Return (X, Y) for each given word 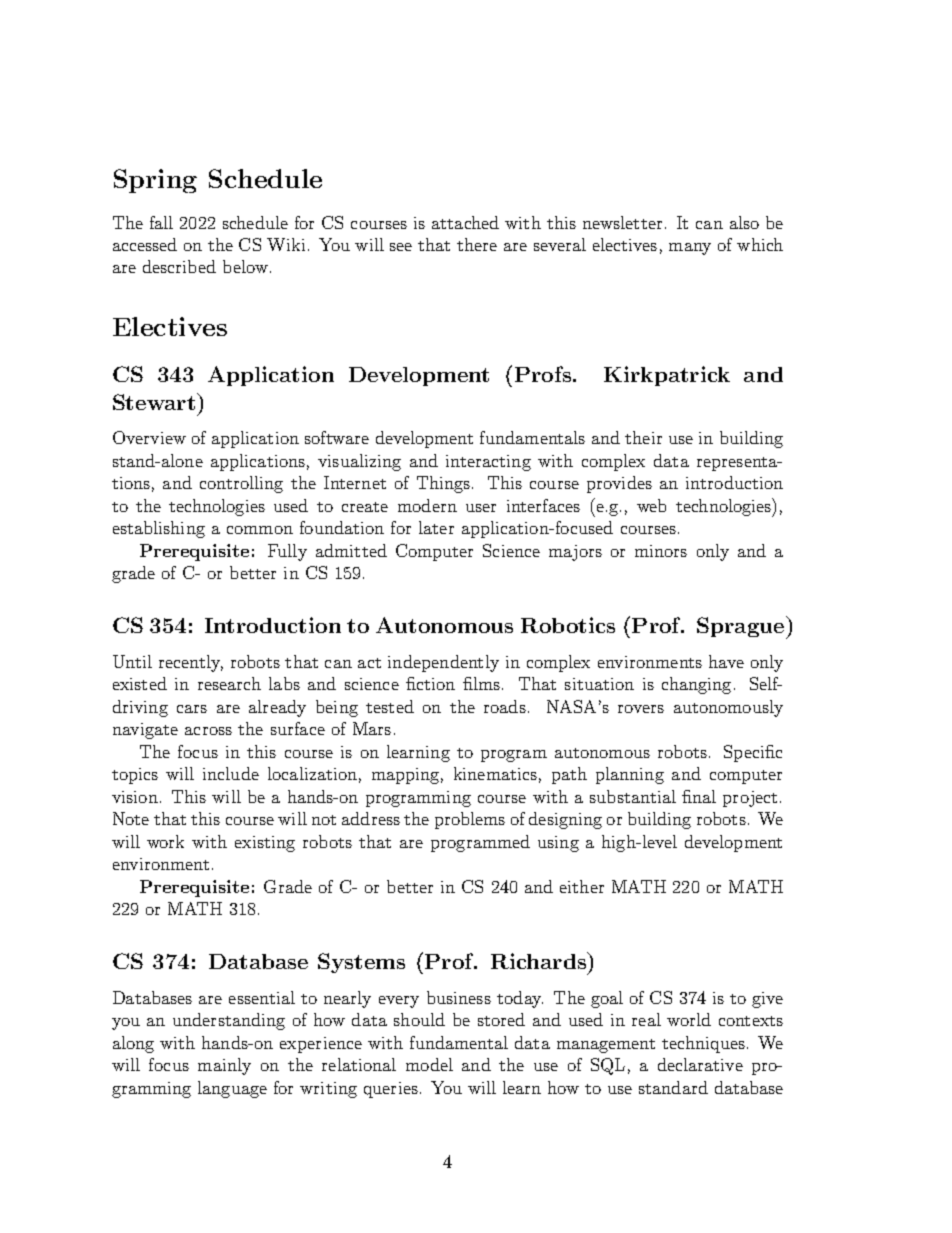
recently (191, 663)
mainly (224, 1066)
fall (161, 222)
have (726, 661)
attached (465, 222)
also (744, 222)
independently (443, 663)
